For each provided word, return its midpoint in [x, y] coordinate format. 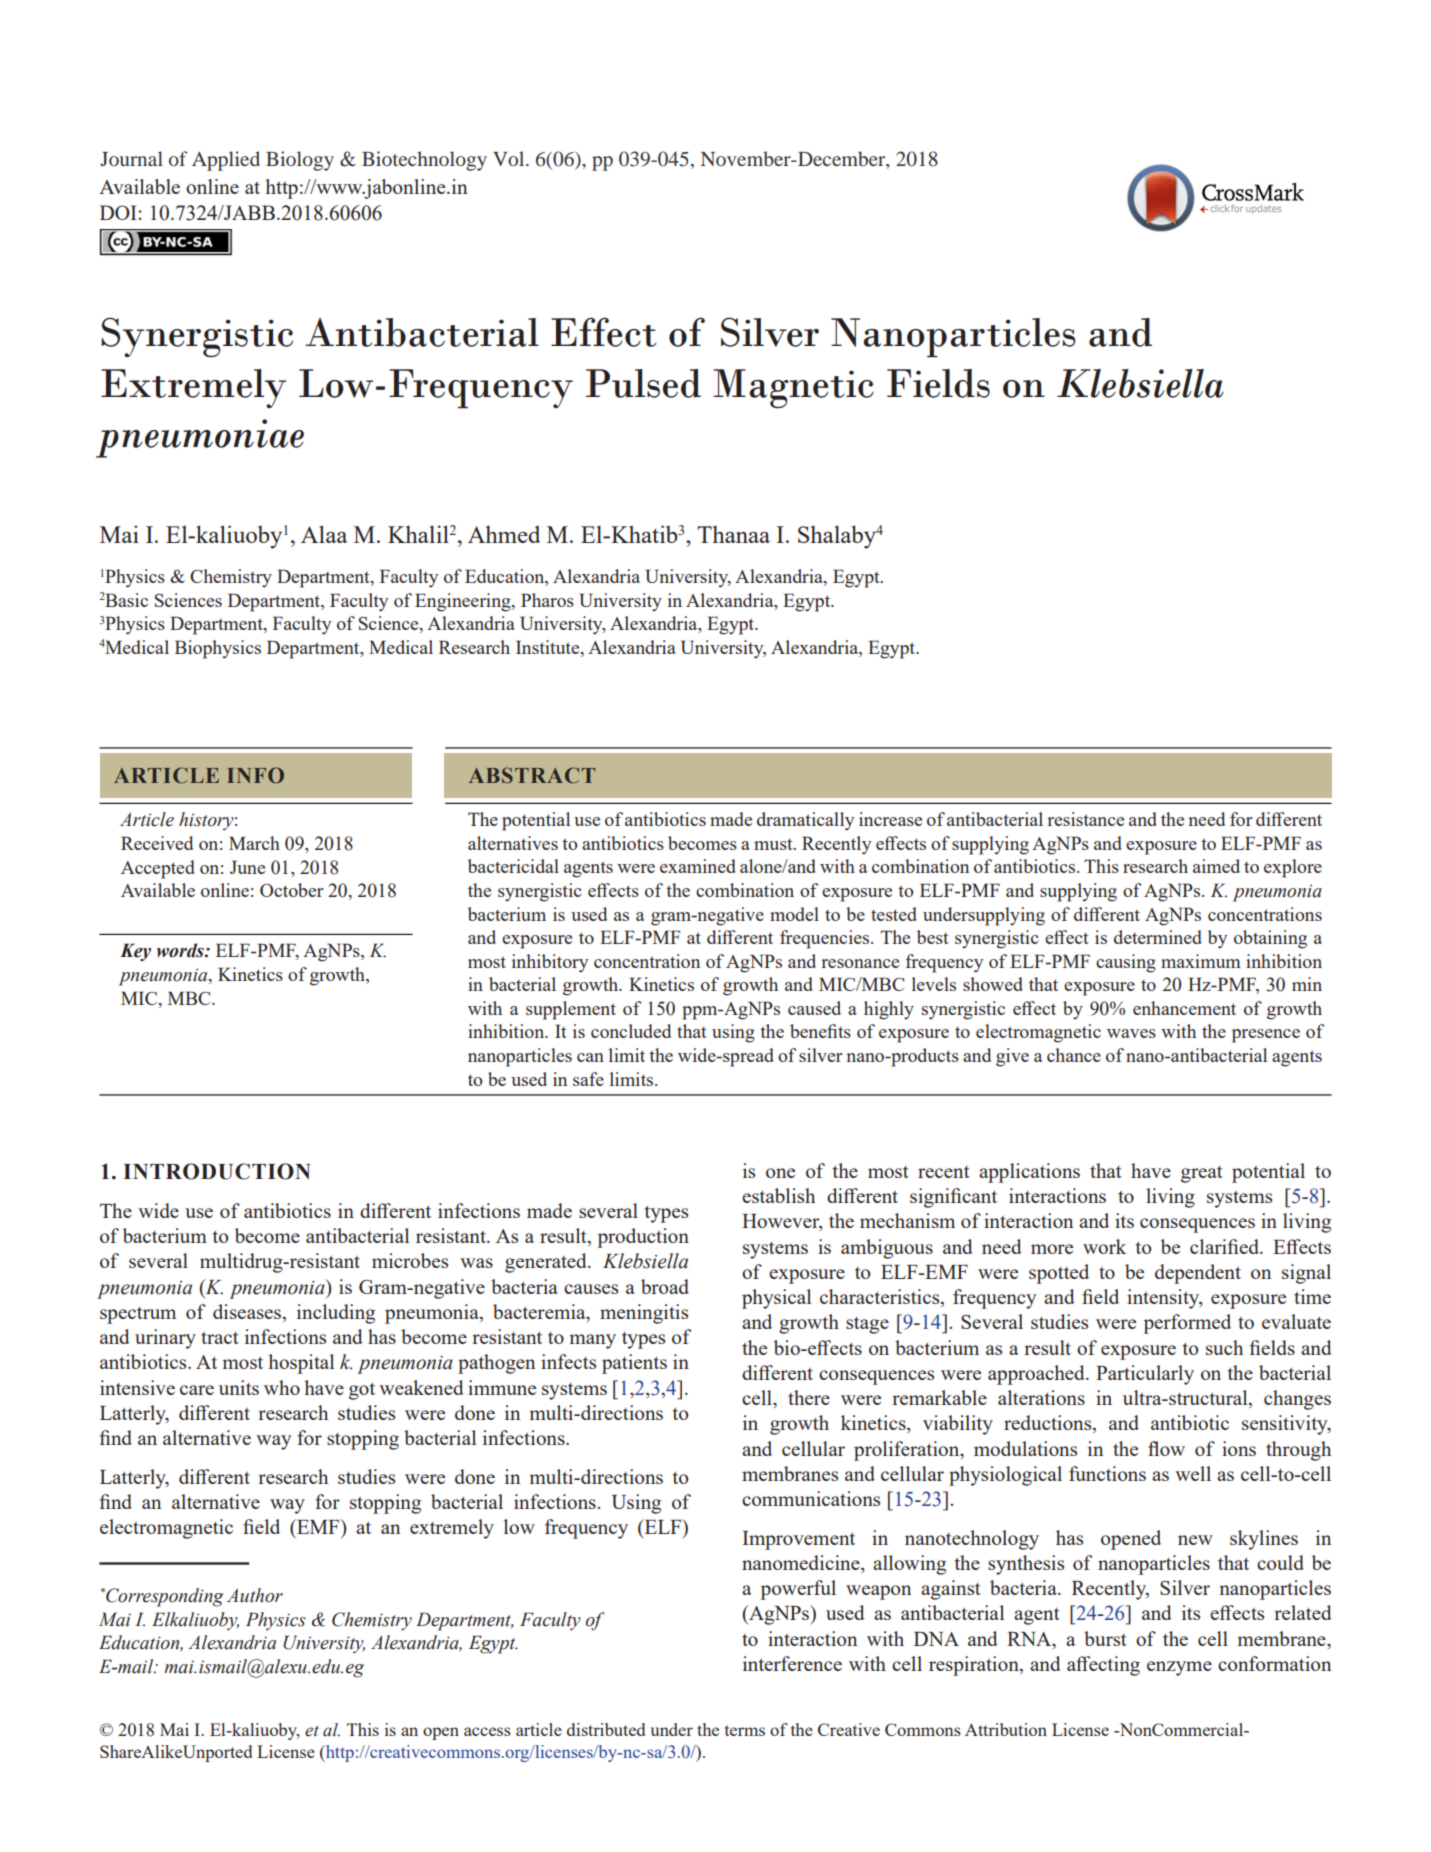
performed [1187, 1324]
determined [1158, 937]
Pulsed [643, 383]
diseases [247, 1311]
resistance [1085, 819]
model [794, 914]
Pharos [547, 600]
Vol [510, 158]
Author [255, 1595]
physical [776, 1299]
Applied [226, 161]
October [292, 890]
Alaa [324, 534]
